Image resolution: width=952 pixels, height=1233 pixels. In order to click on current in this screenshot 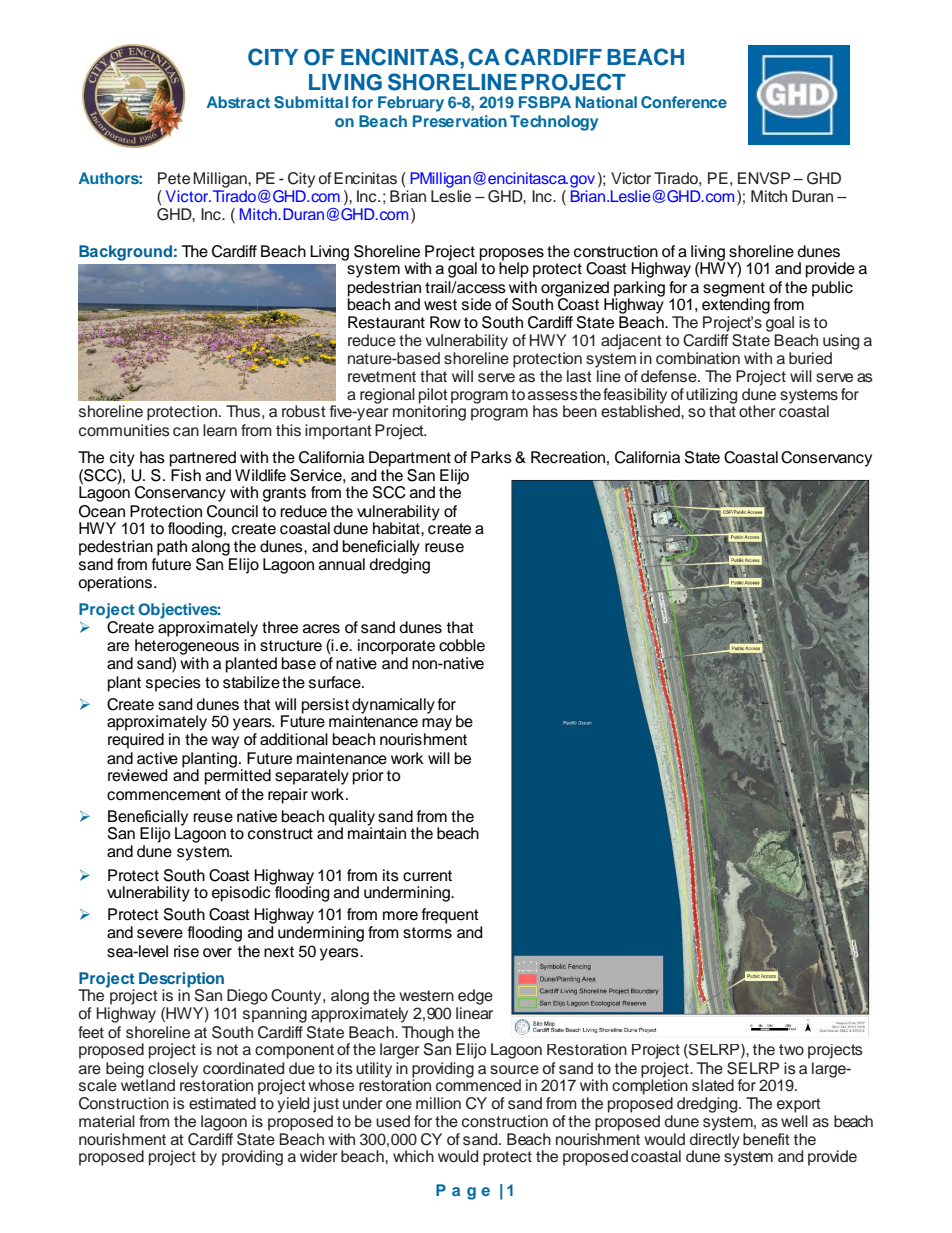, I will do `click(427, 876)`.
